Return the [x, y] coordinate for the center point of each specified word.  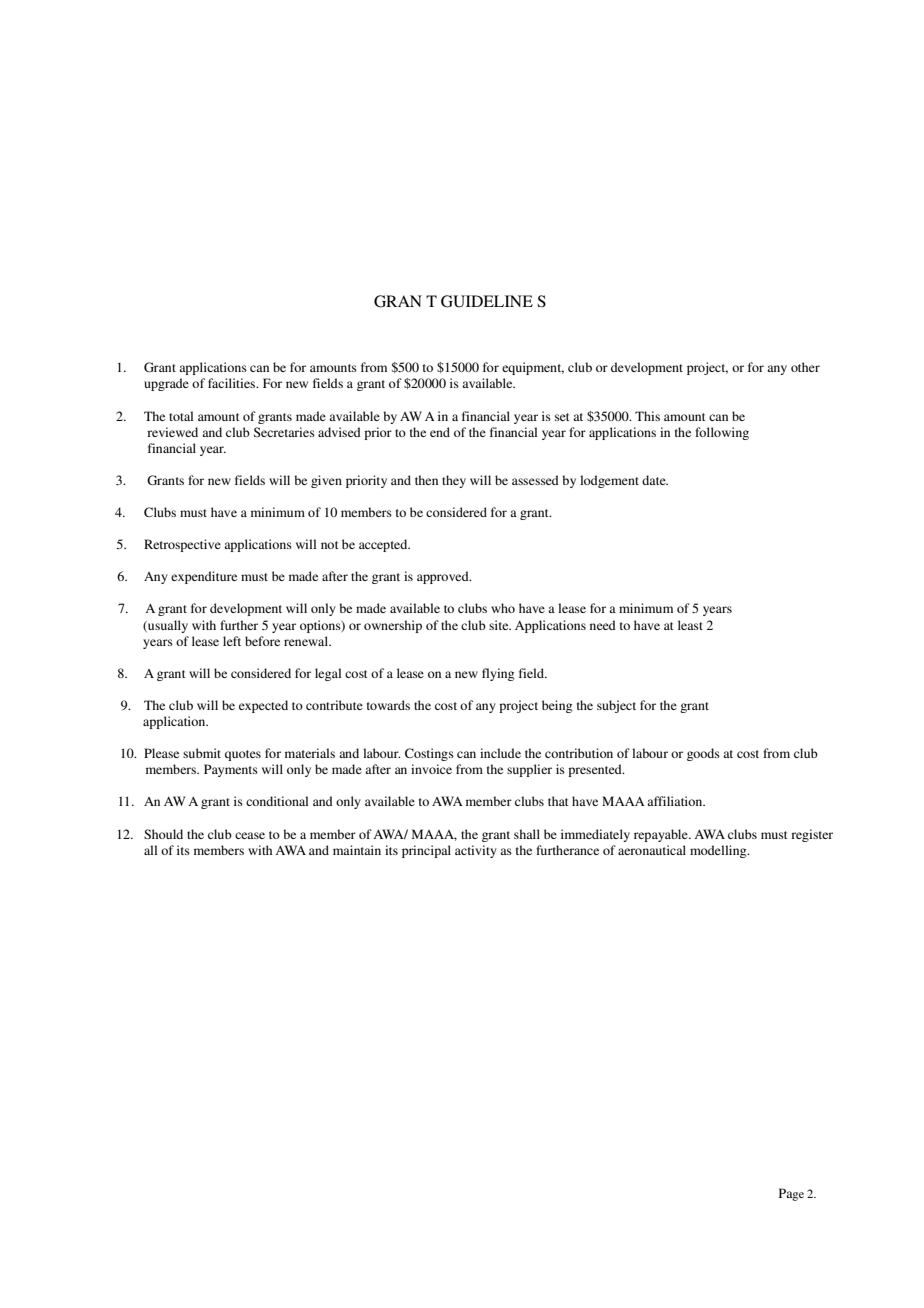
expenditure [204, 577]
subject [616, 706]
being [557, 706]
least [690, 625]
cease [250, 835]
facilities [233, 383]
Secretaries [284, 432]
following [722, 433]
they [454, 481]
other [805, 367]
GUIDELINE [487, 301]
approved [444, 577]
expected [263, 706]
